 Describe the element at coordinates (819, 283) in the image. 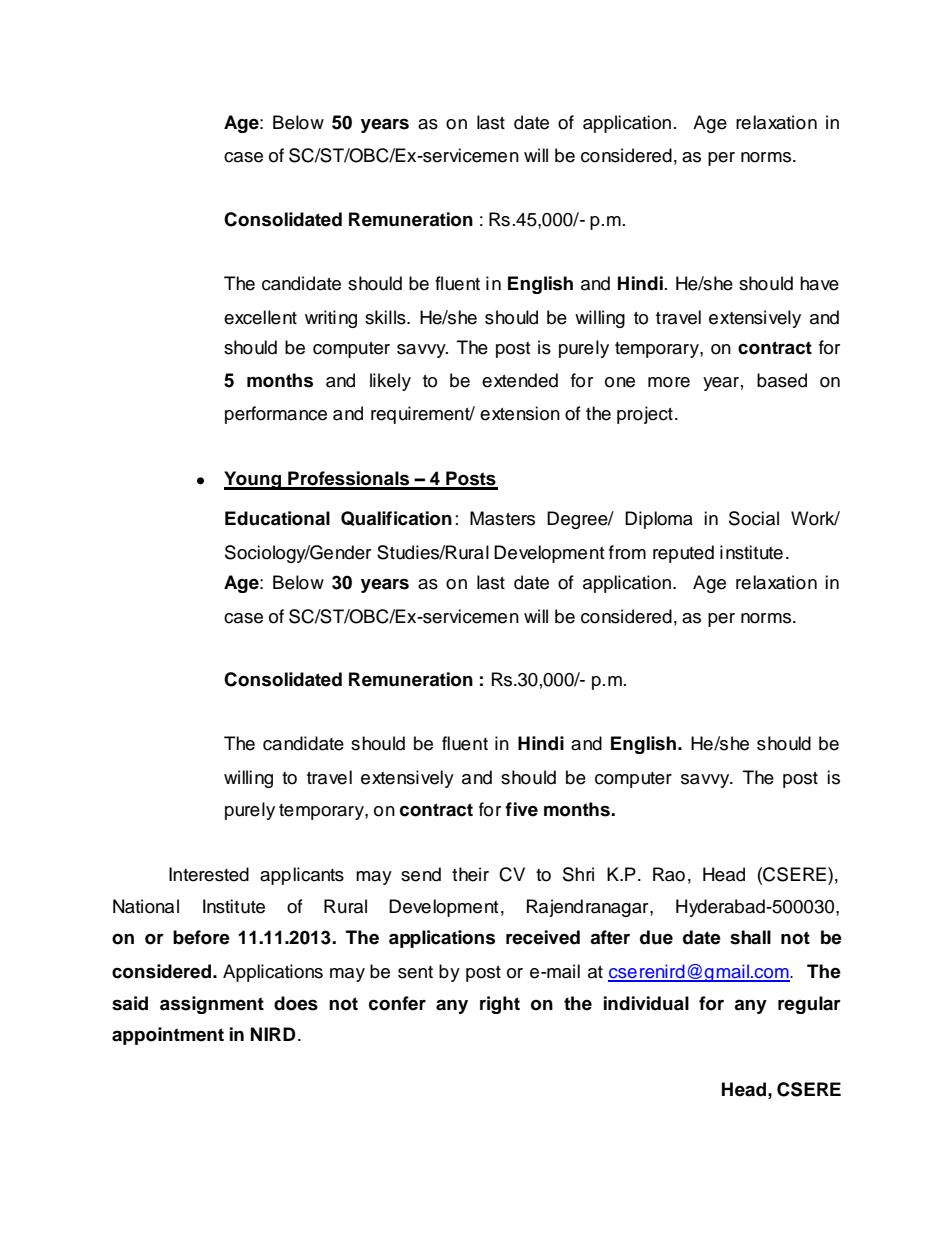

I see `have` at that location.
